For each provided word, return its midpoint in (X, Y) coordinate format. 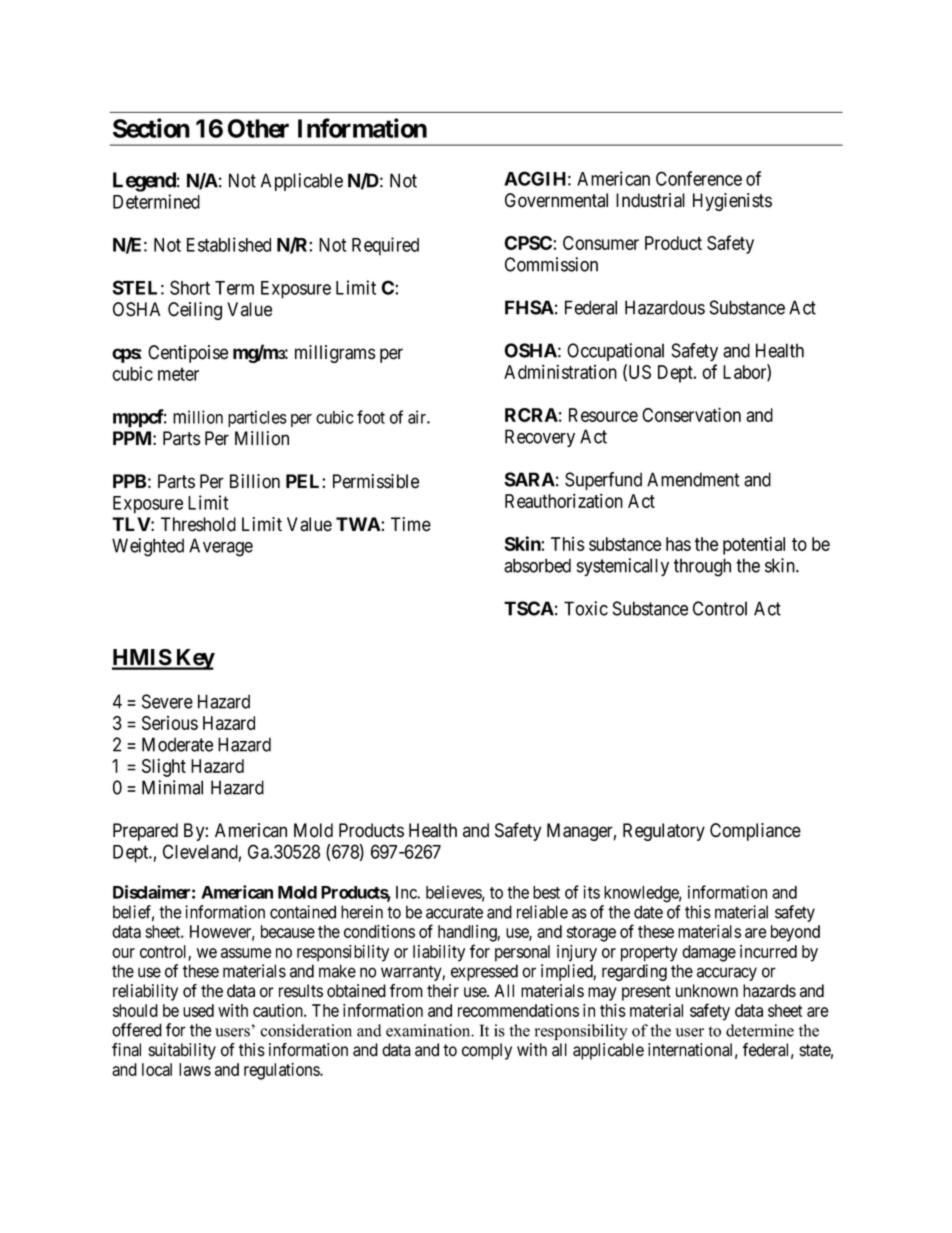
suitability (182, 1051)
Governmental (556, 200)
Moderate (177, 744)
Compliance (755, 832)
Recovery (540, 438)
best (546, 892)
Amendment (693, 479)
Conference (699, 178)
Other (258, 128)
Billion (255, 481)
